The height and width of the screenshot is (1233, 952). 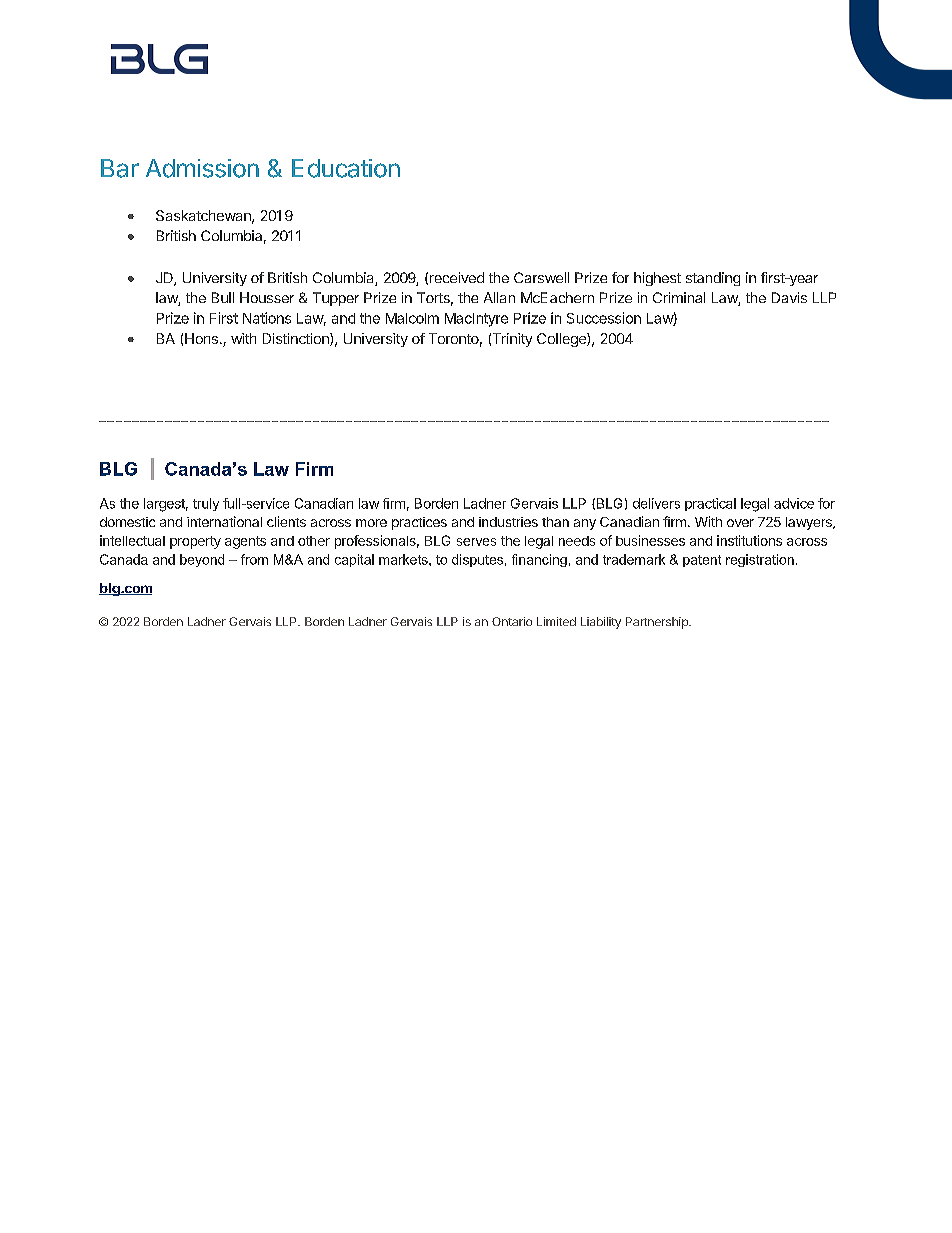 I want to click on Succession, so click(x=604, y=318).
